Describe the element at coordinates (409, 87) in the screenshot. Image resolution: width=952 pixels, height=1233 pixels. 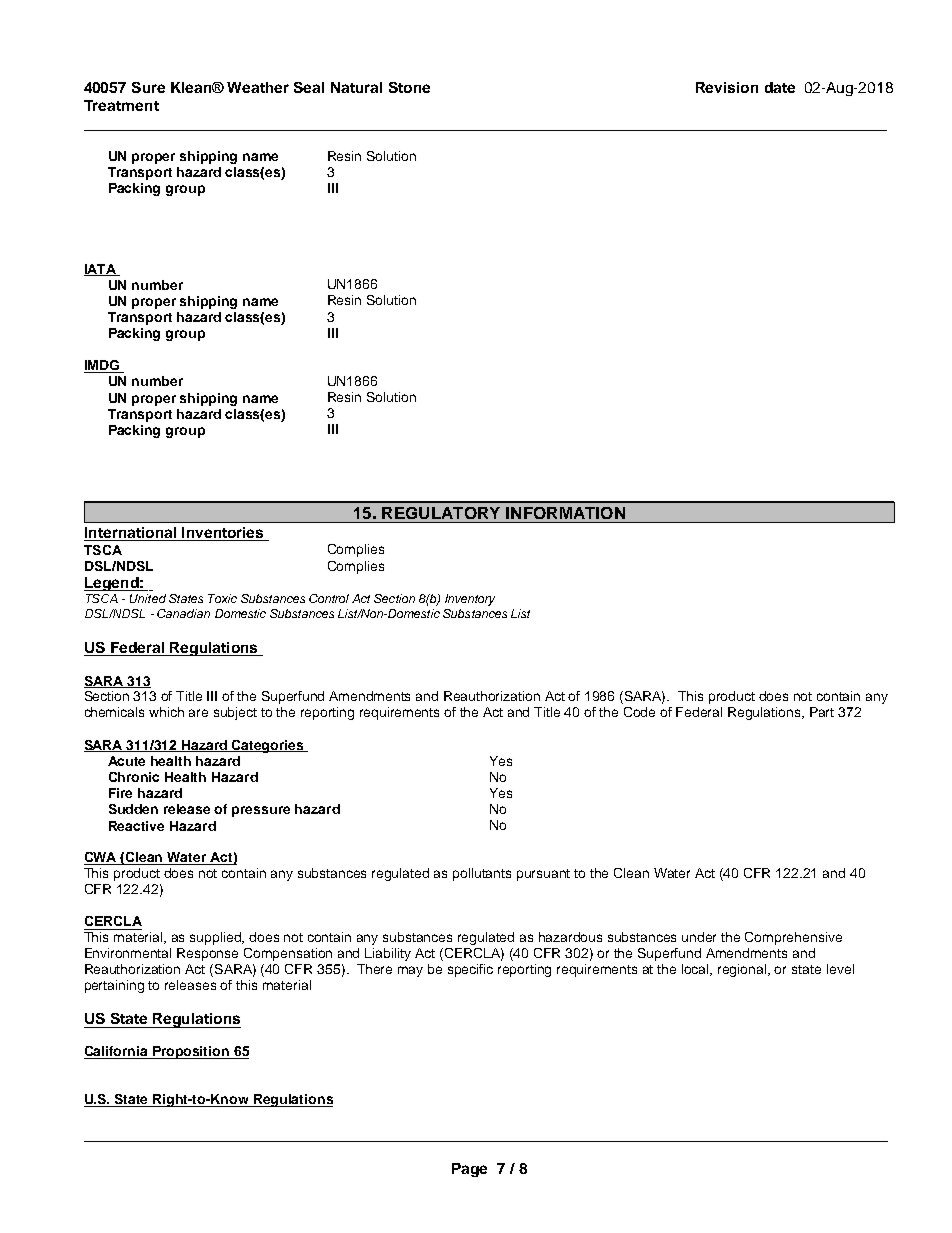
I see `Stone` at that location.
